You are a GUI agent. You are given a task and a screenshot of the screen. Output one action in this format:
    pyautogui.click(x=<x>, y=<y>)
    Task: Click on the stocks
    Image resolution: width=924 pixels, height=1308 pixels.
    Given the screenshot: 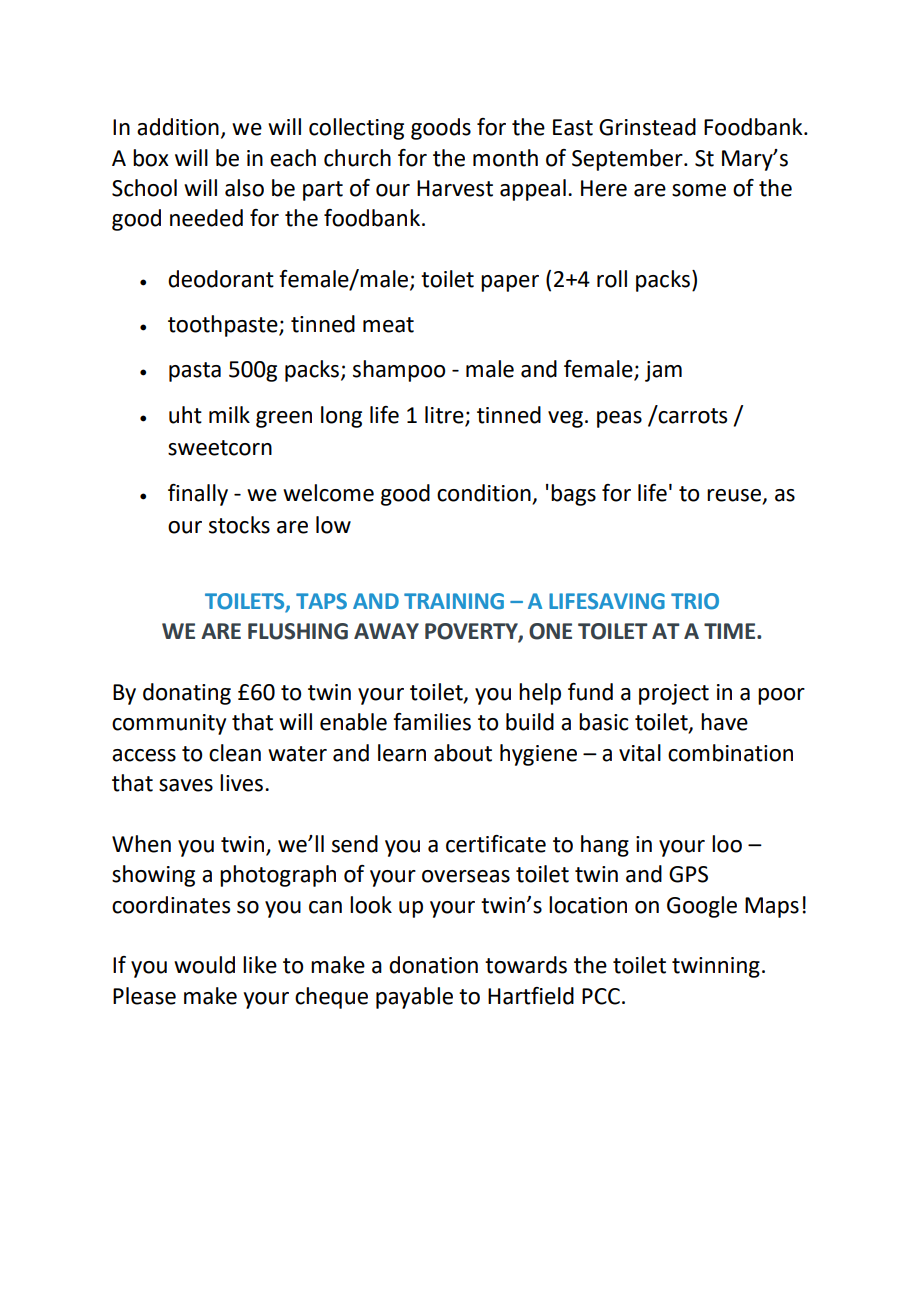 What is the action you would take?
    pyautogui.click(x=239, y=525)
